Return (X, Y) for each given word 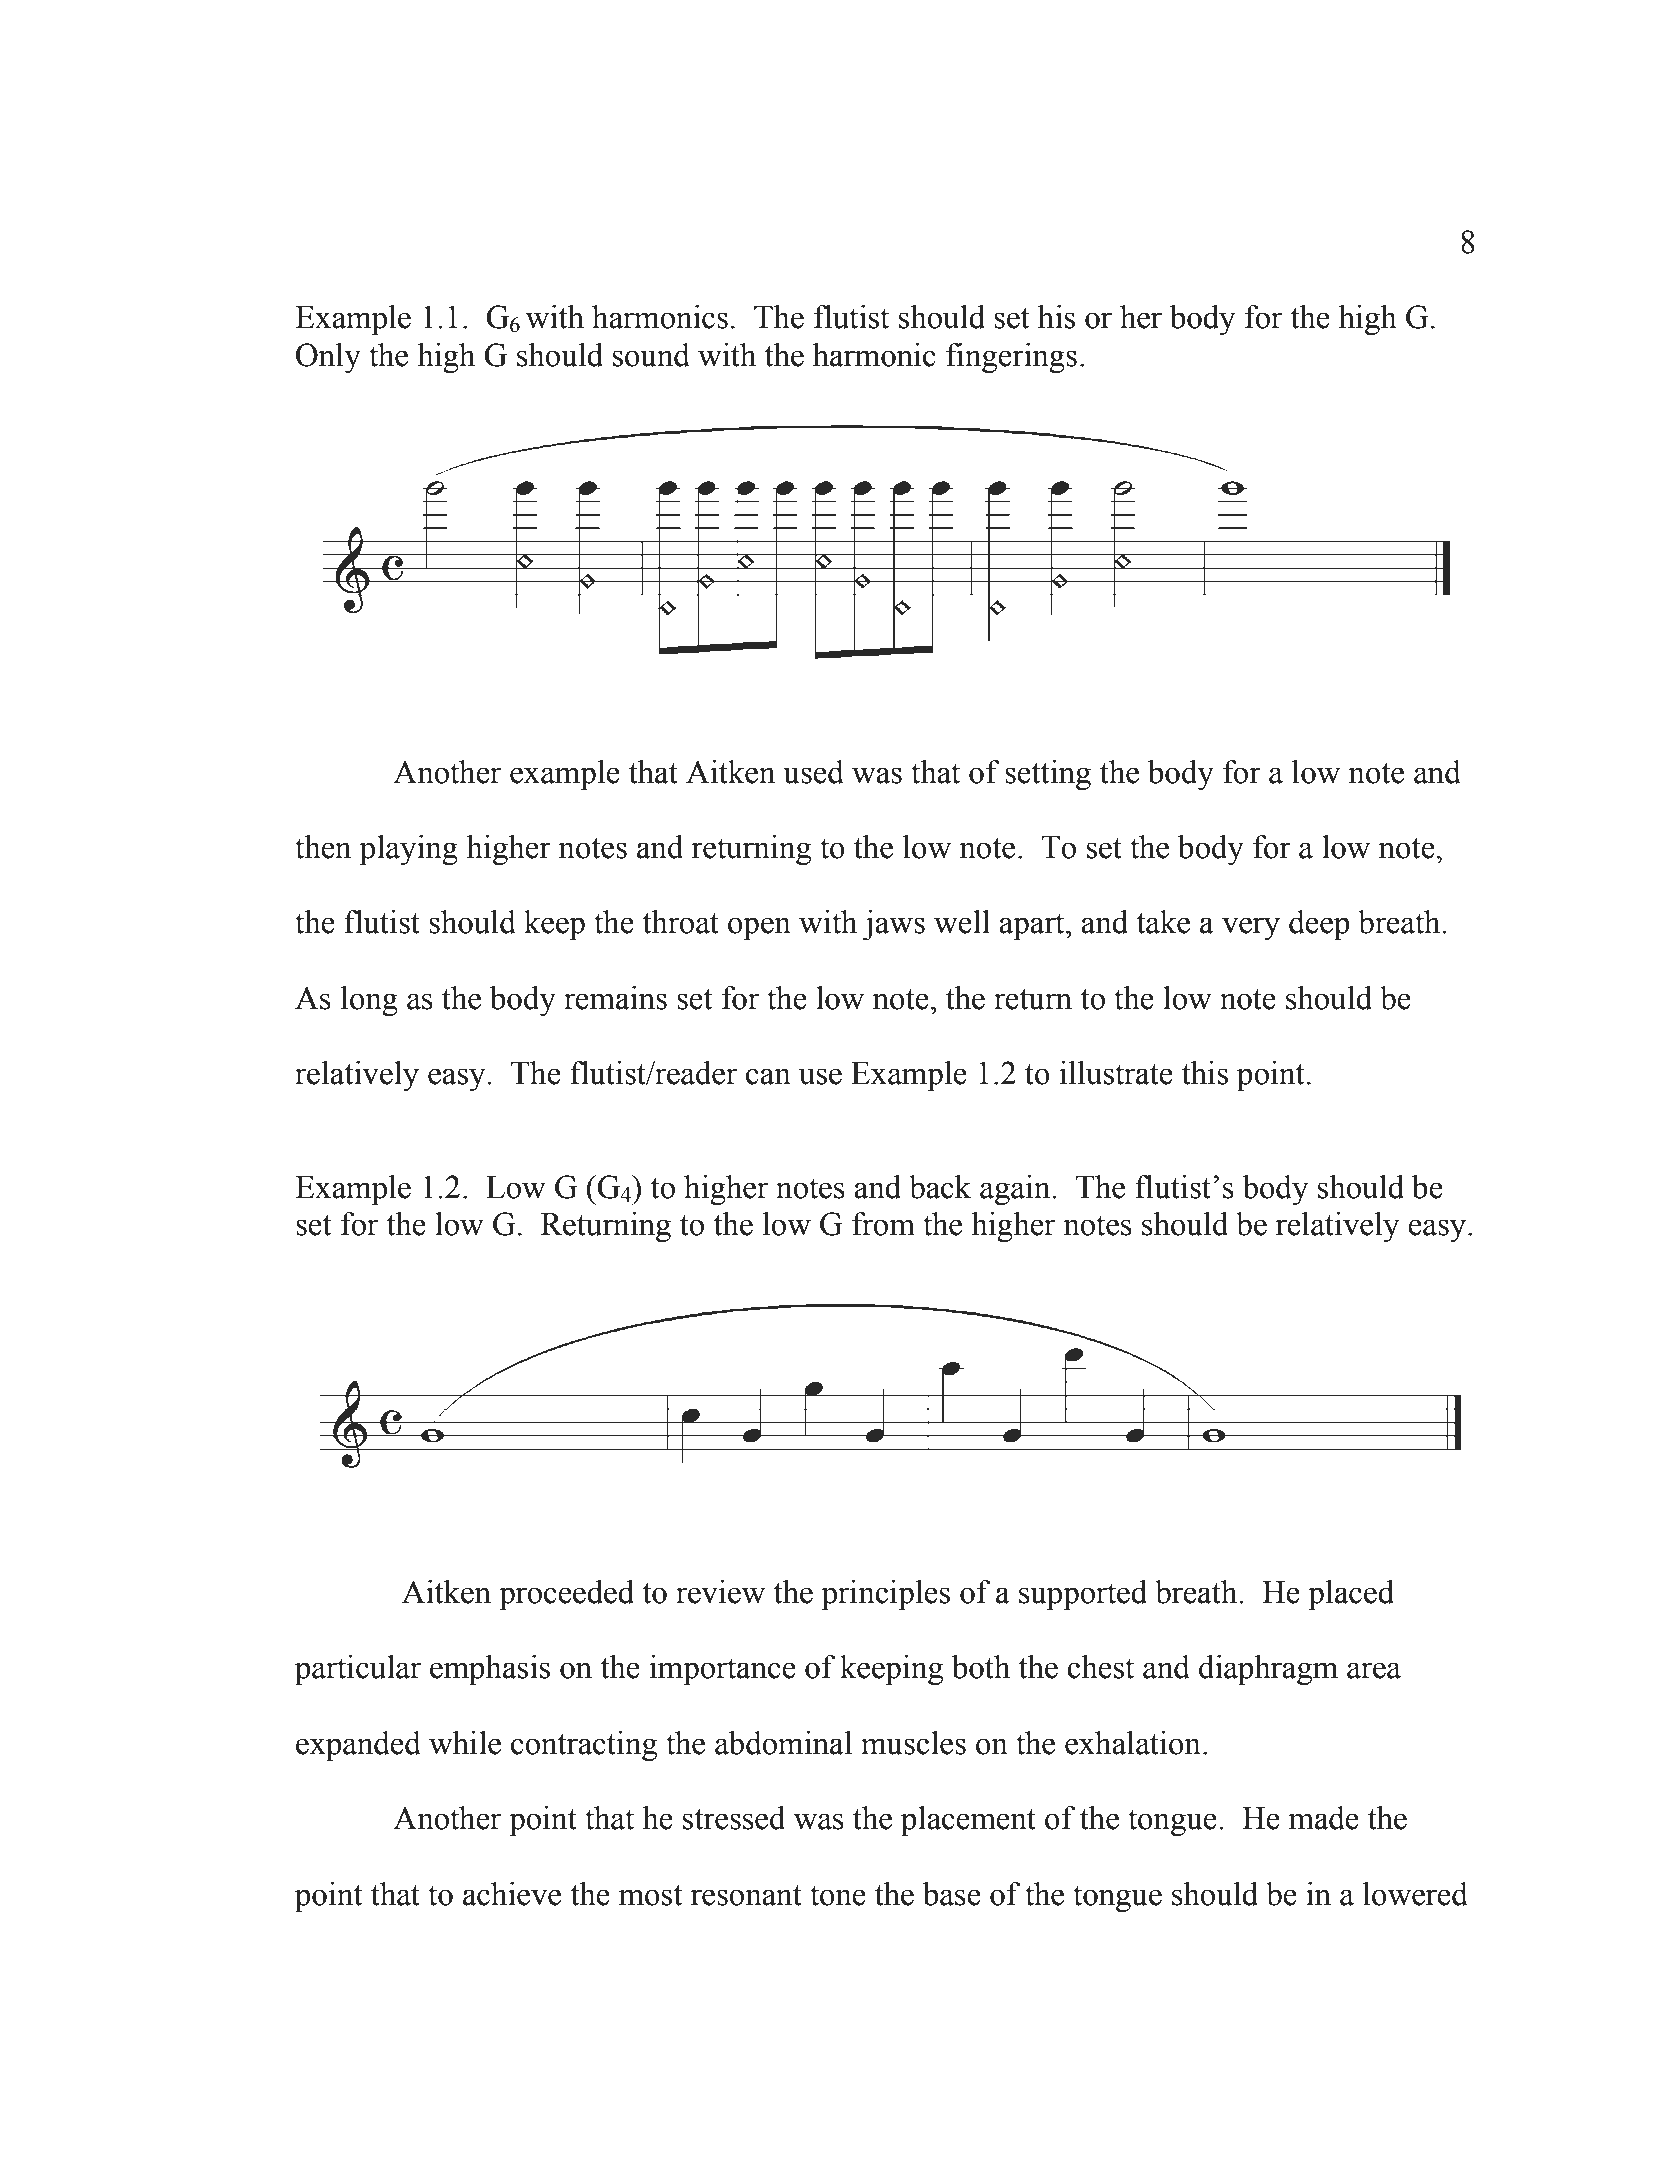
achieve (512, 1894)
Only (328, 358)
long (369, 1001)
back (940, 1187)
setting (1048, 775)
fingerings (1011, 358)
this (1205, 1073)
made (1323, 1818)
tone (838, 1895)
